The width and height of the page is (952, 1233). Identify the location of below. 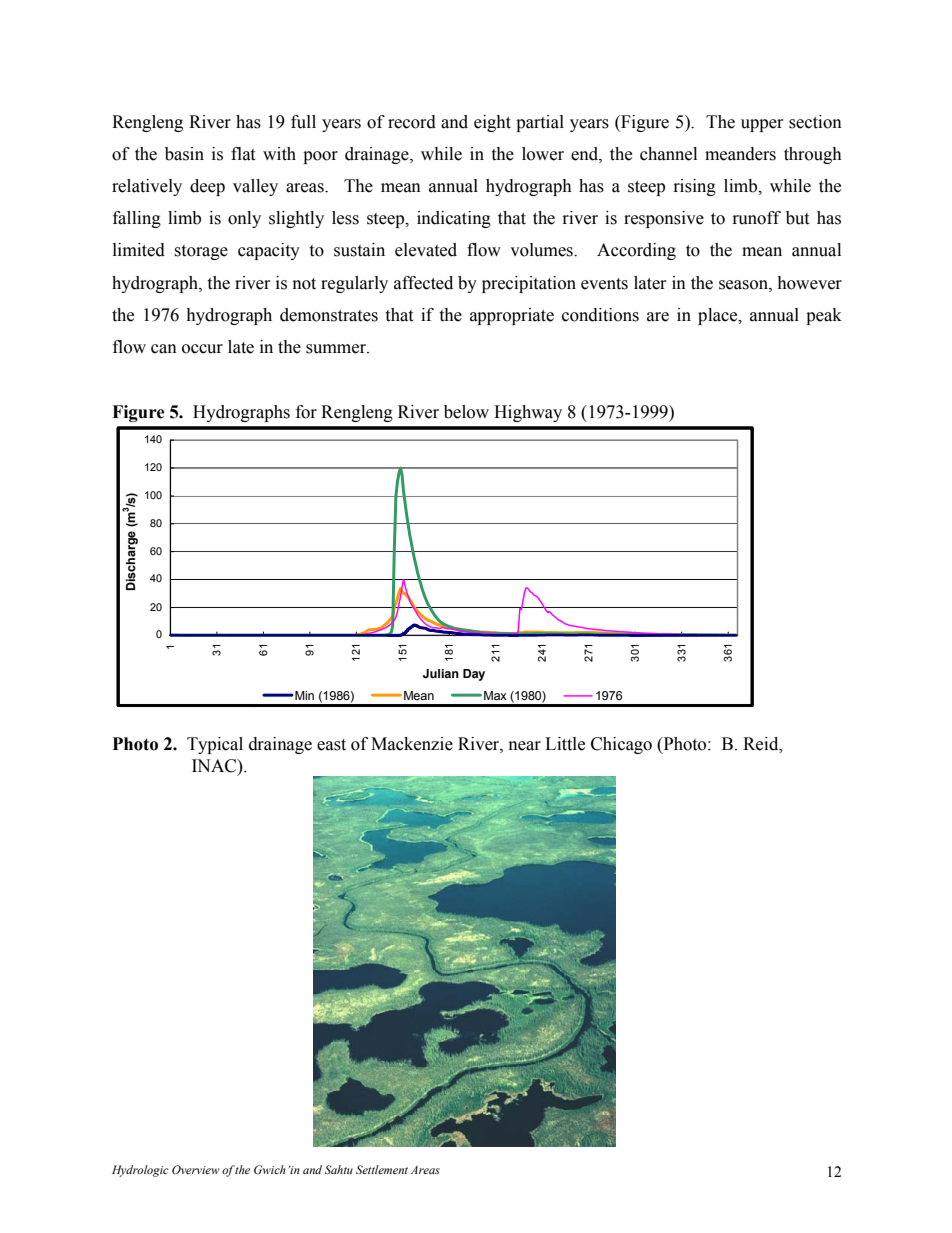
(466, 412).
